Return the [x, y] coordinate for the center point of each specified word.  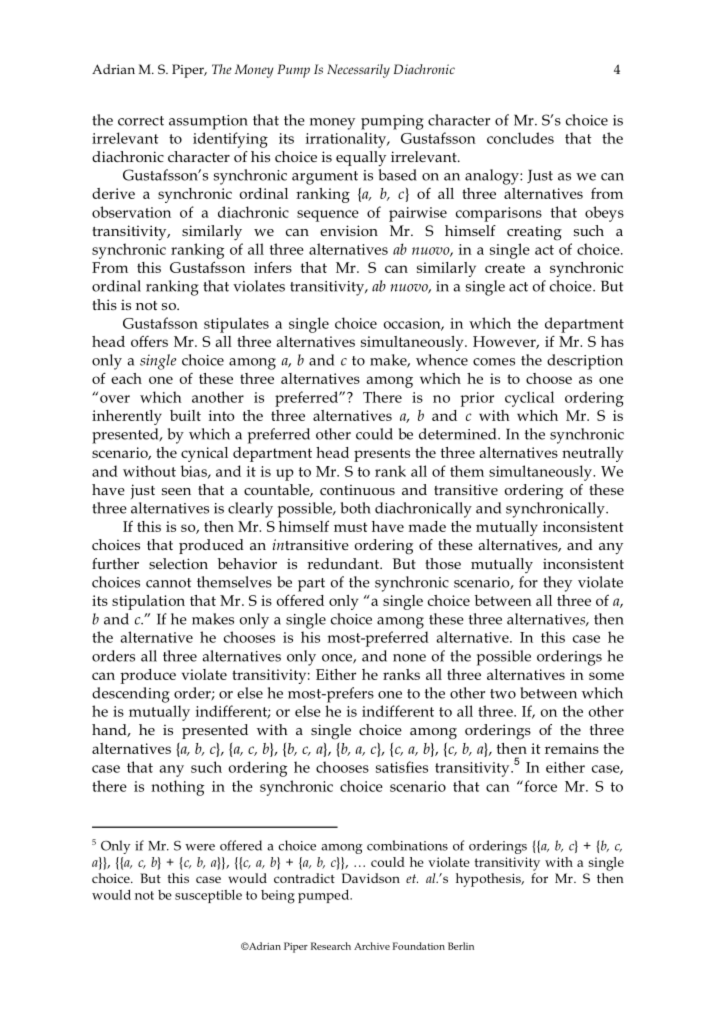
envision [349, 230]
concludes [520, 138]
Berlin [461, 946]
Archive [372, 946]
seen [176, 491]
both [356, 508]
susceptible [208, 896]
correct [141, 121]
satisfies [402, 767]
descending [131, 695]
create [505, 268]
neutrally [592, 454]
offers [149, 341]
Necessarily [358, 71]
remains [572, 748]
